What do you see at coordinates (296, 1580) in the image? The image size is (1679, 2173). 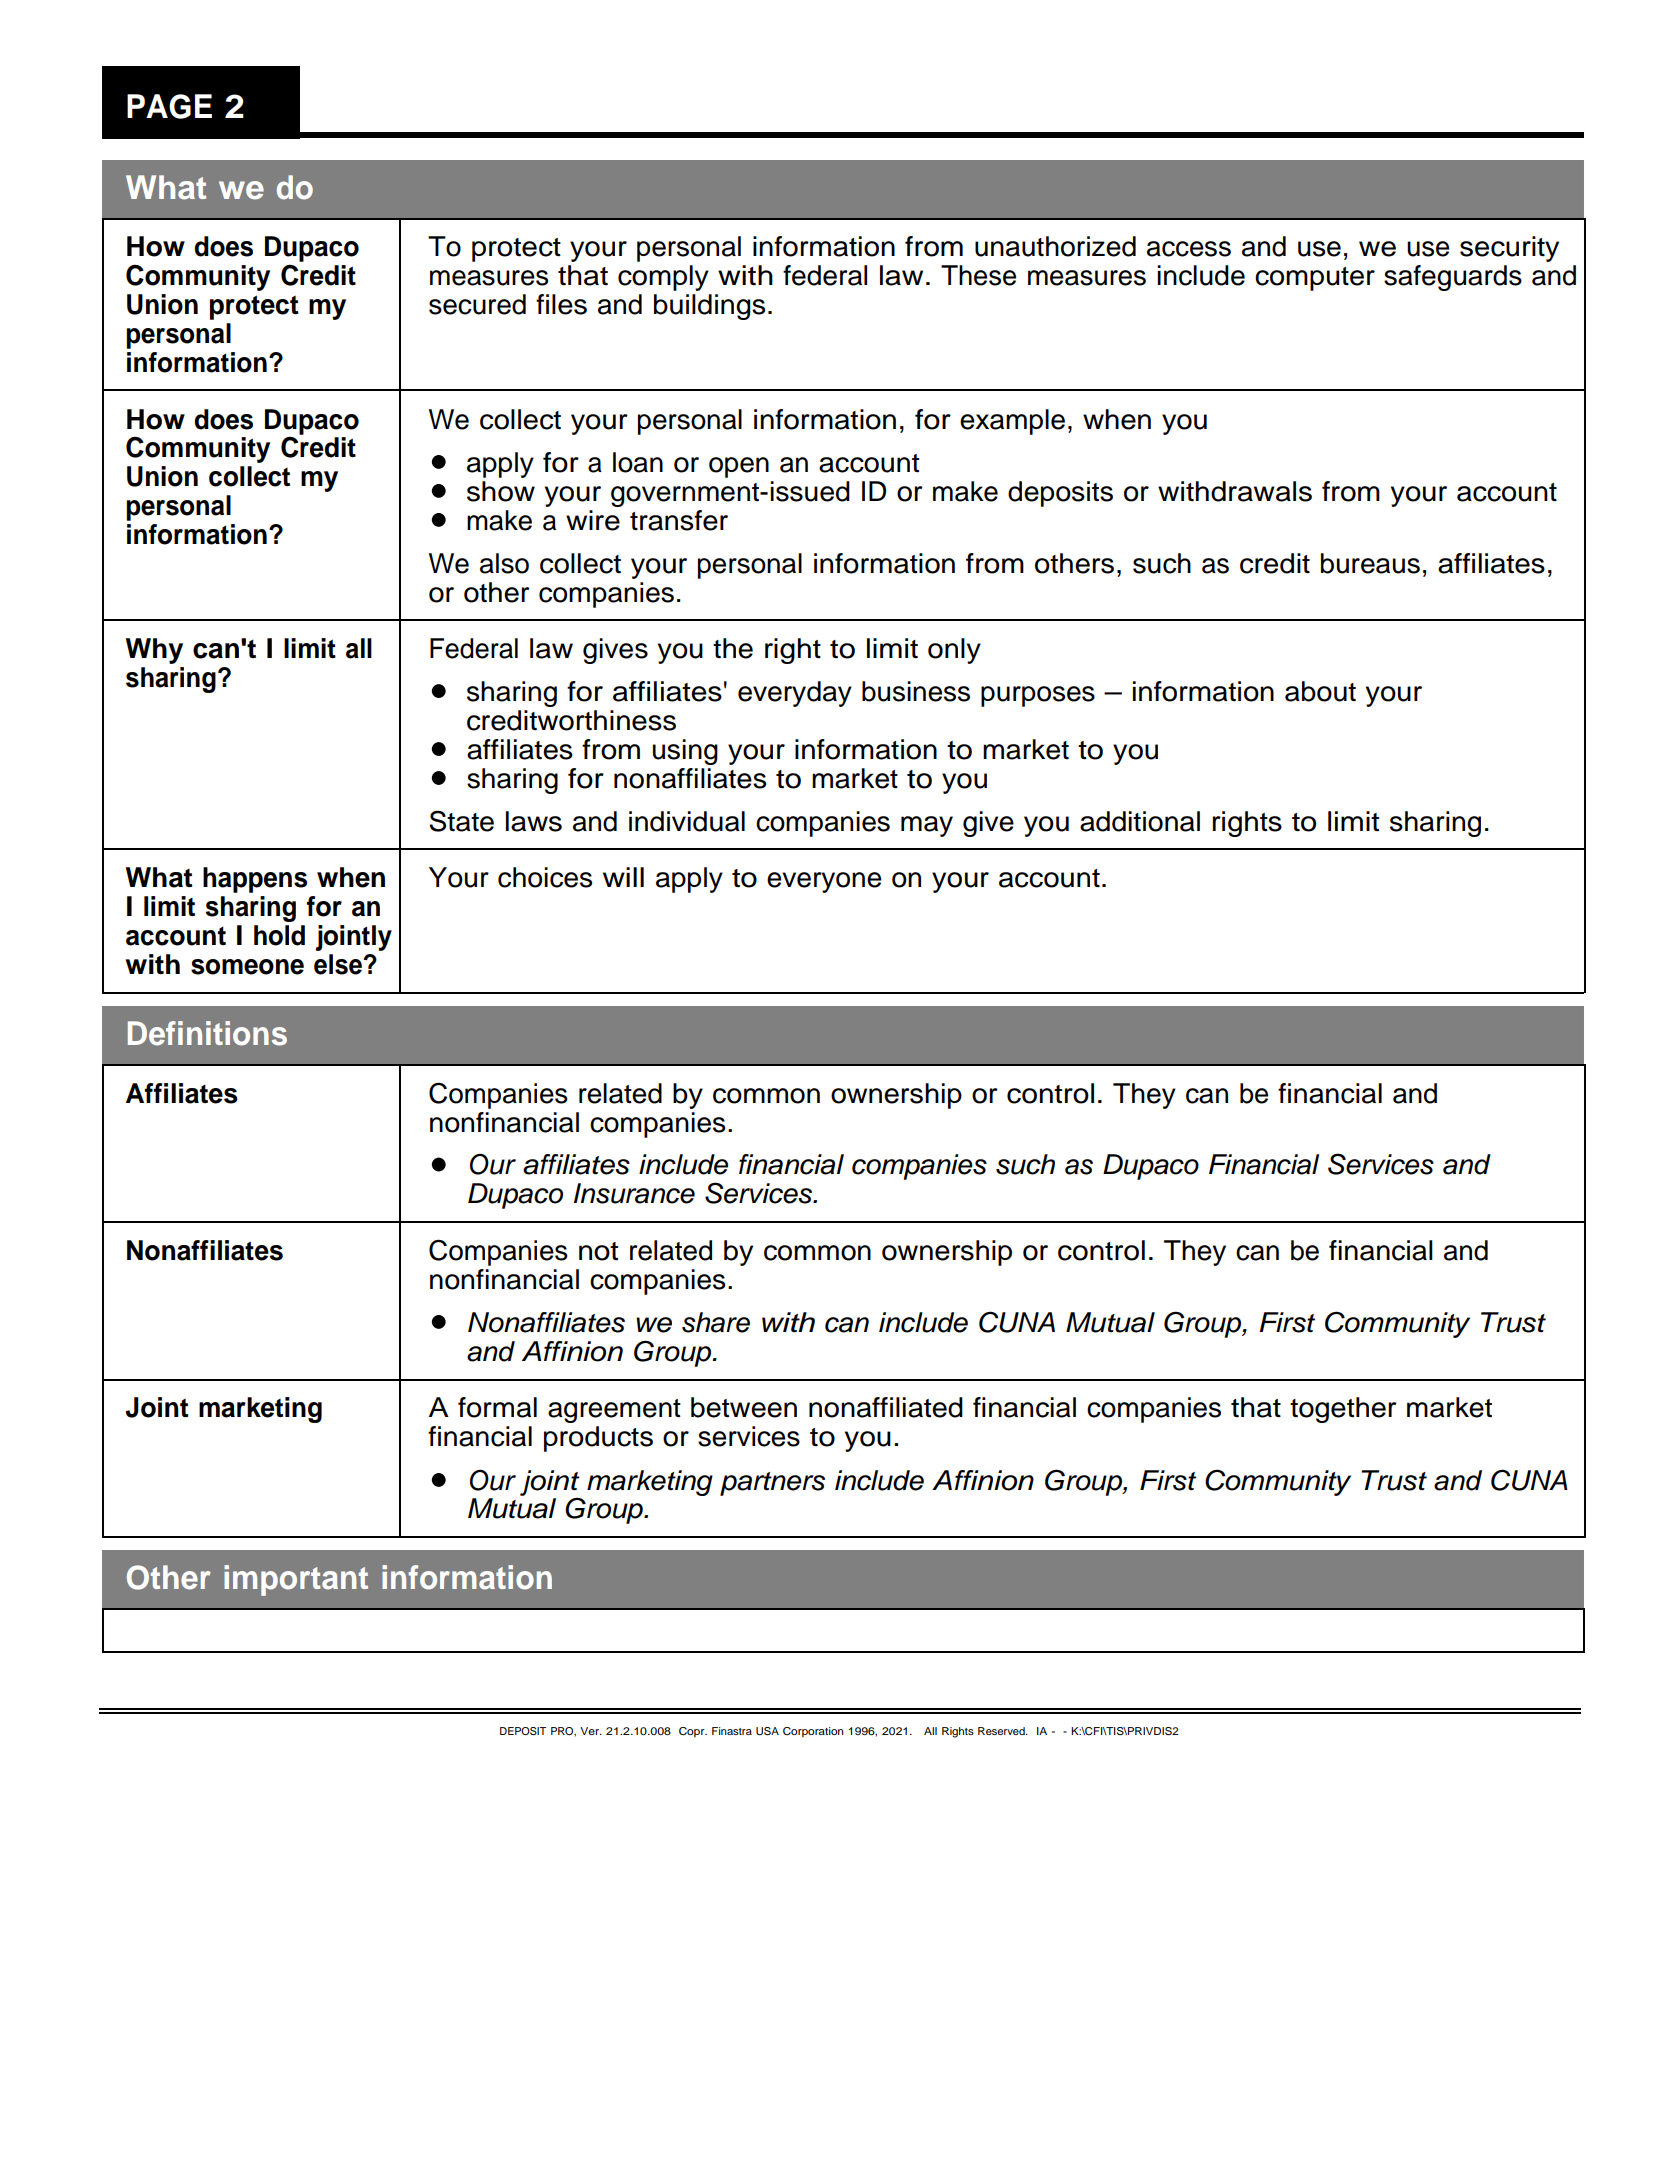 I see `important` at bounding box center [296, 1580].
